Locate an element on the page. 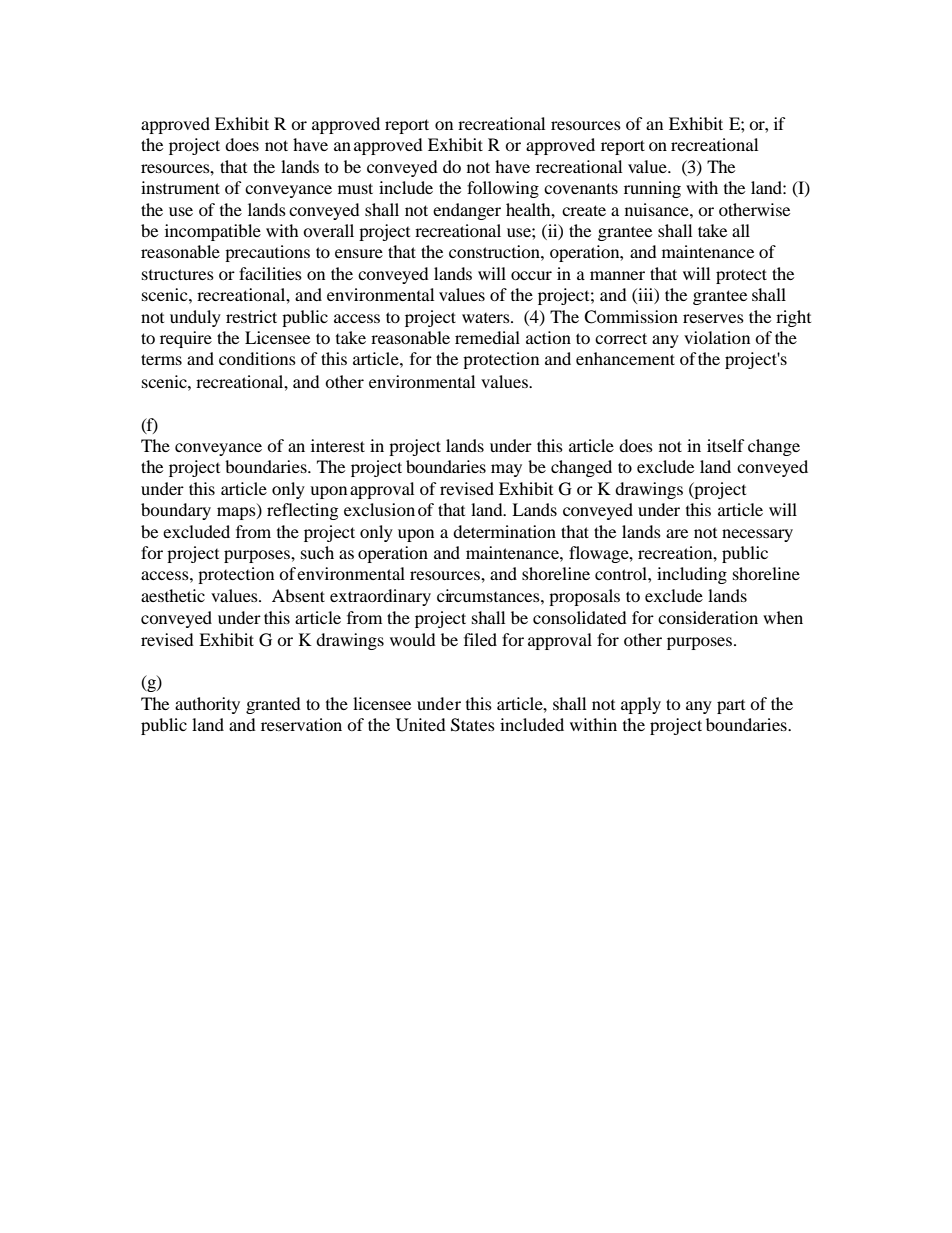 The width and height of the document is (952, 1233). part is located at coordinates (731, 707).
